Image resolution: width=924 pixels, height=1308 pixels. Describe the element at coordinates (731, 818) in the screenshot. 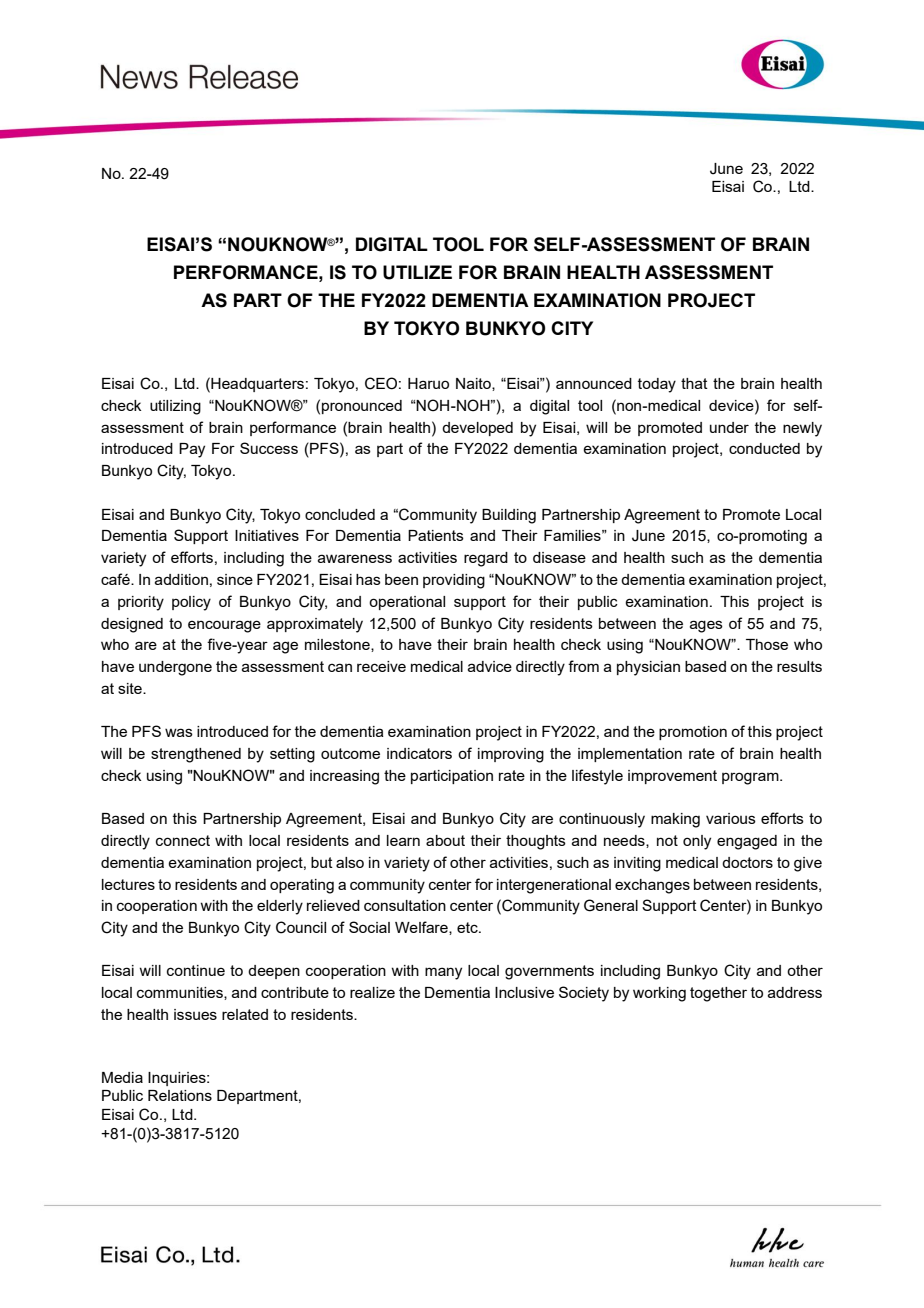

I see `various` at that location.
